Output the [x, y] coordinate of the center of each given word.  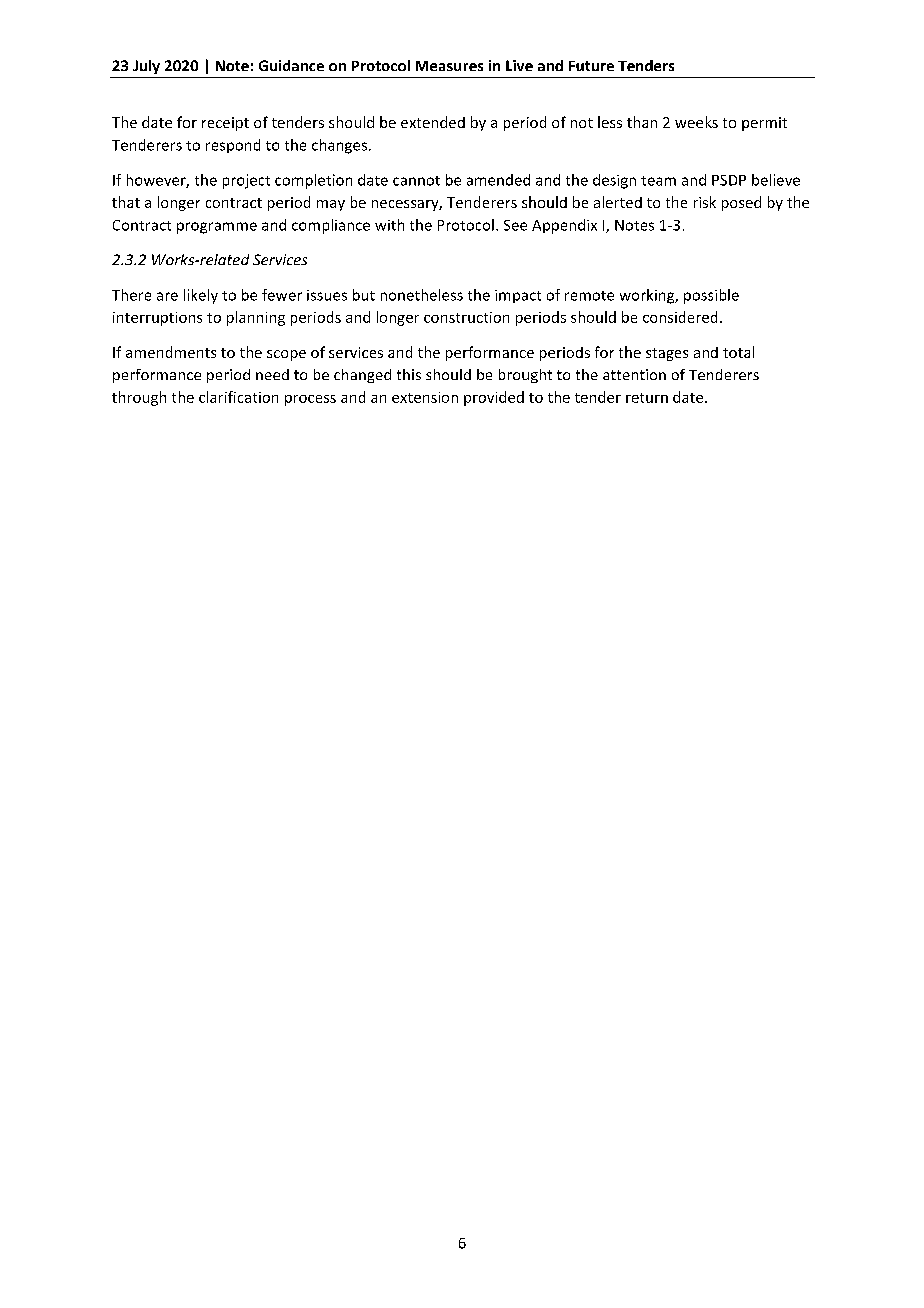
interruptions [157, 319]
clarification [238, 397]
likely [201, 296]
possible [711, 296]
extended [433, 122]
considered [680, 317]
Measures [449, 66]
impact [518, 296]
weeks [696, 122]
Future [591, 66]
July [146, 67]
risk [705, 202]
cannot [416, 181]
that [126, 202]
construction [466, 317]
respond [233, 146]
